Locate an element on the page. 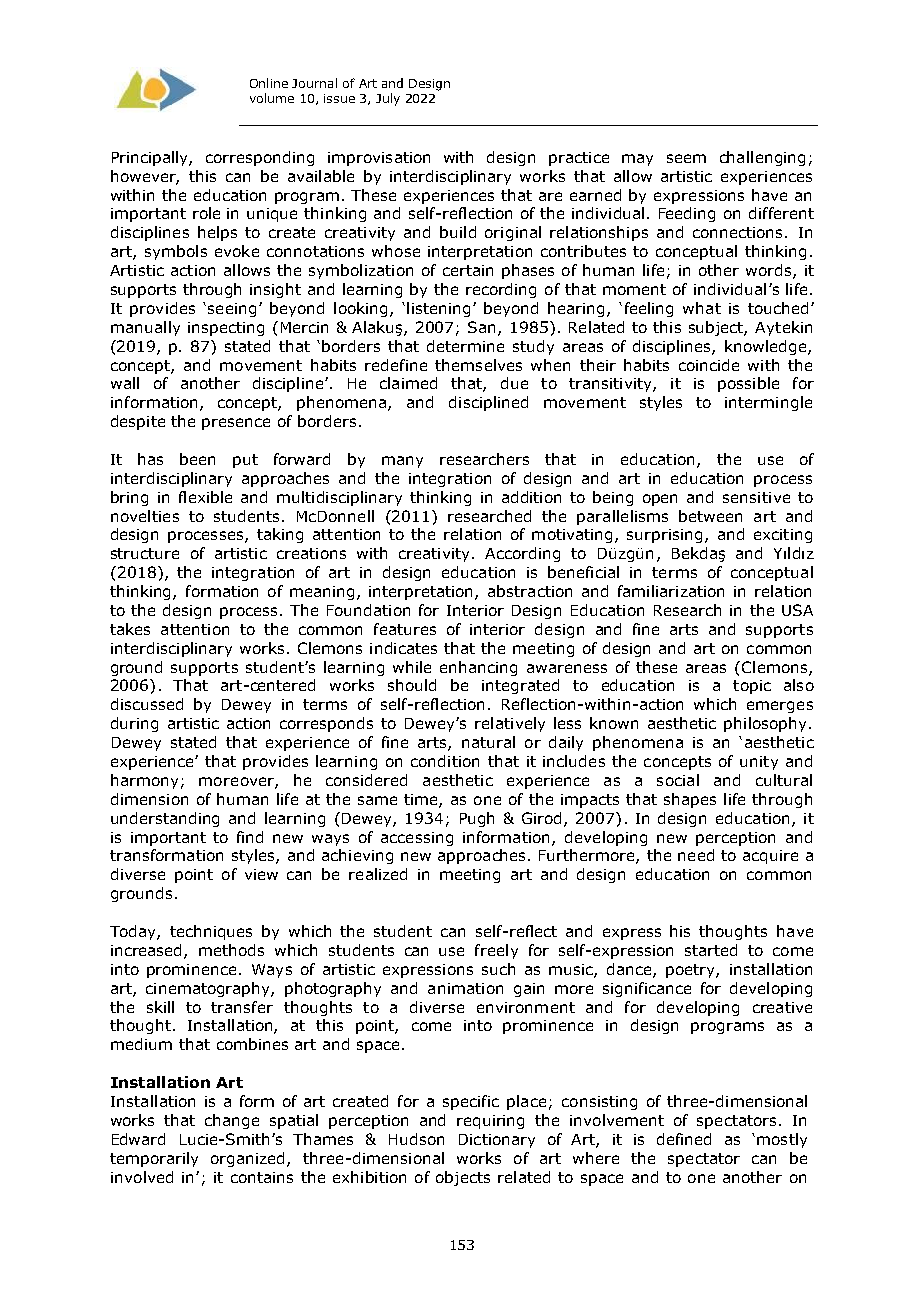  freely is located at coordinates (496, 951).
